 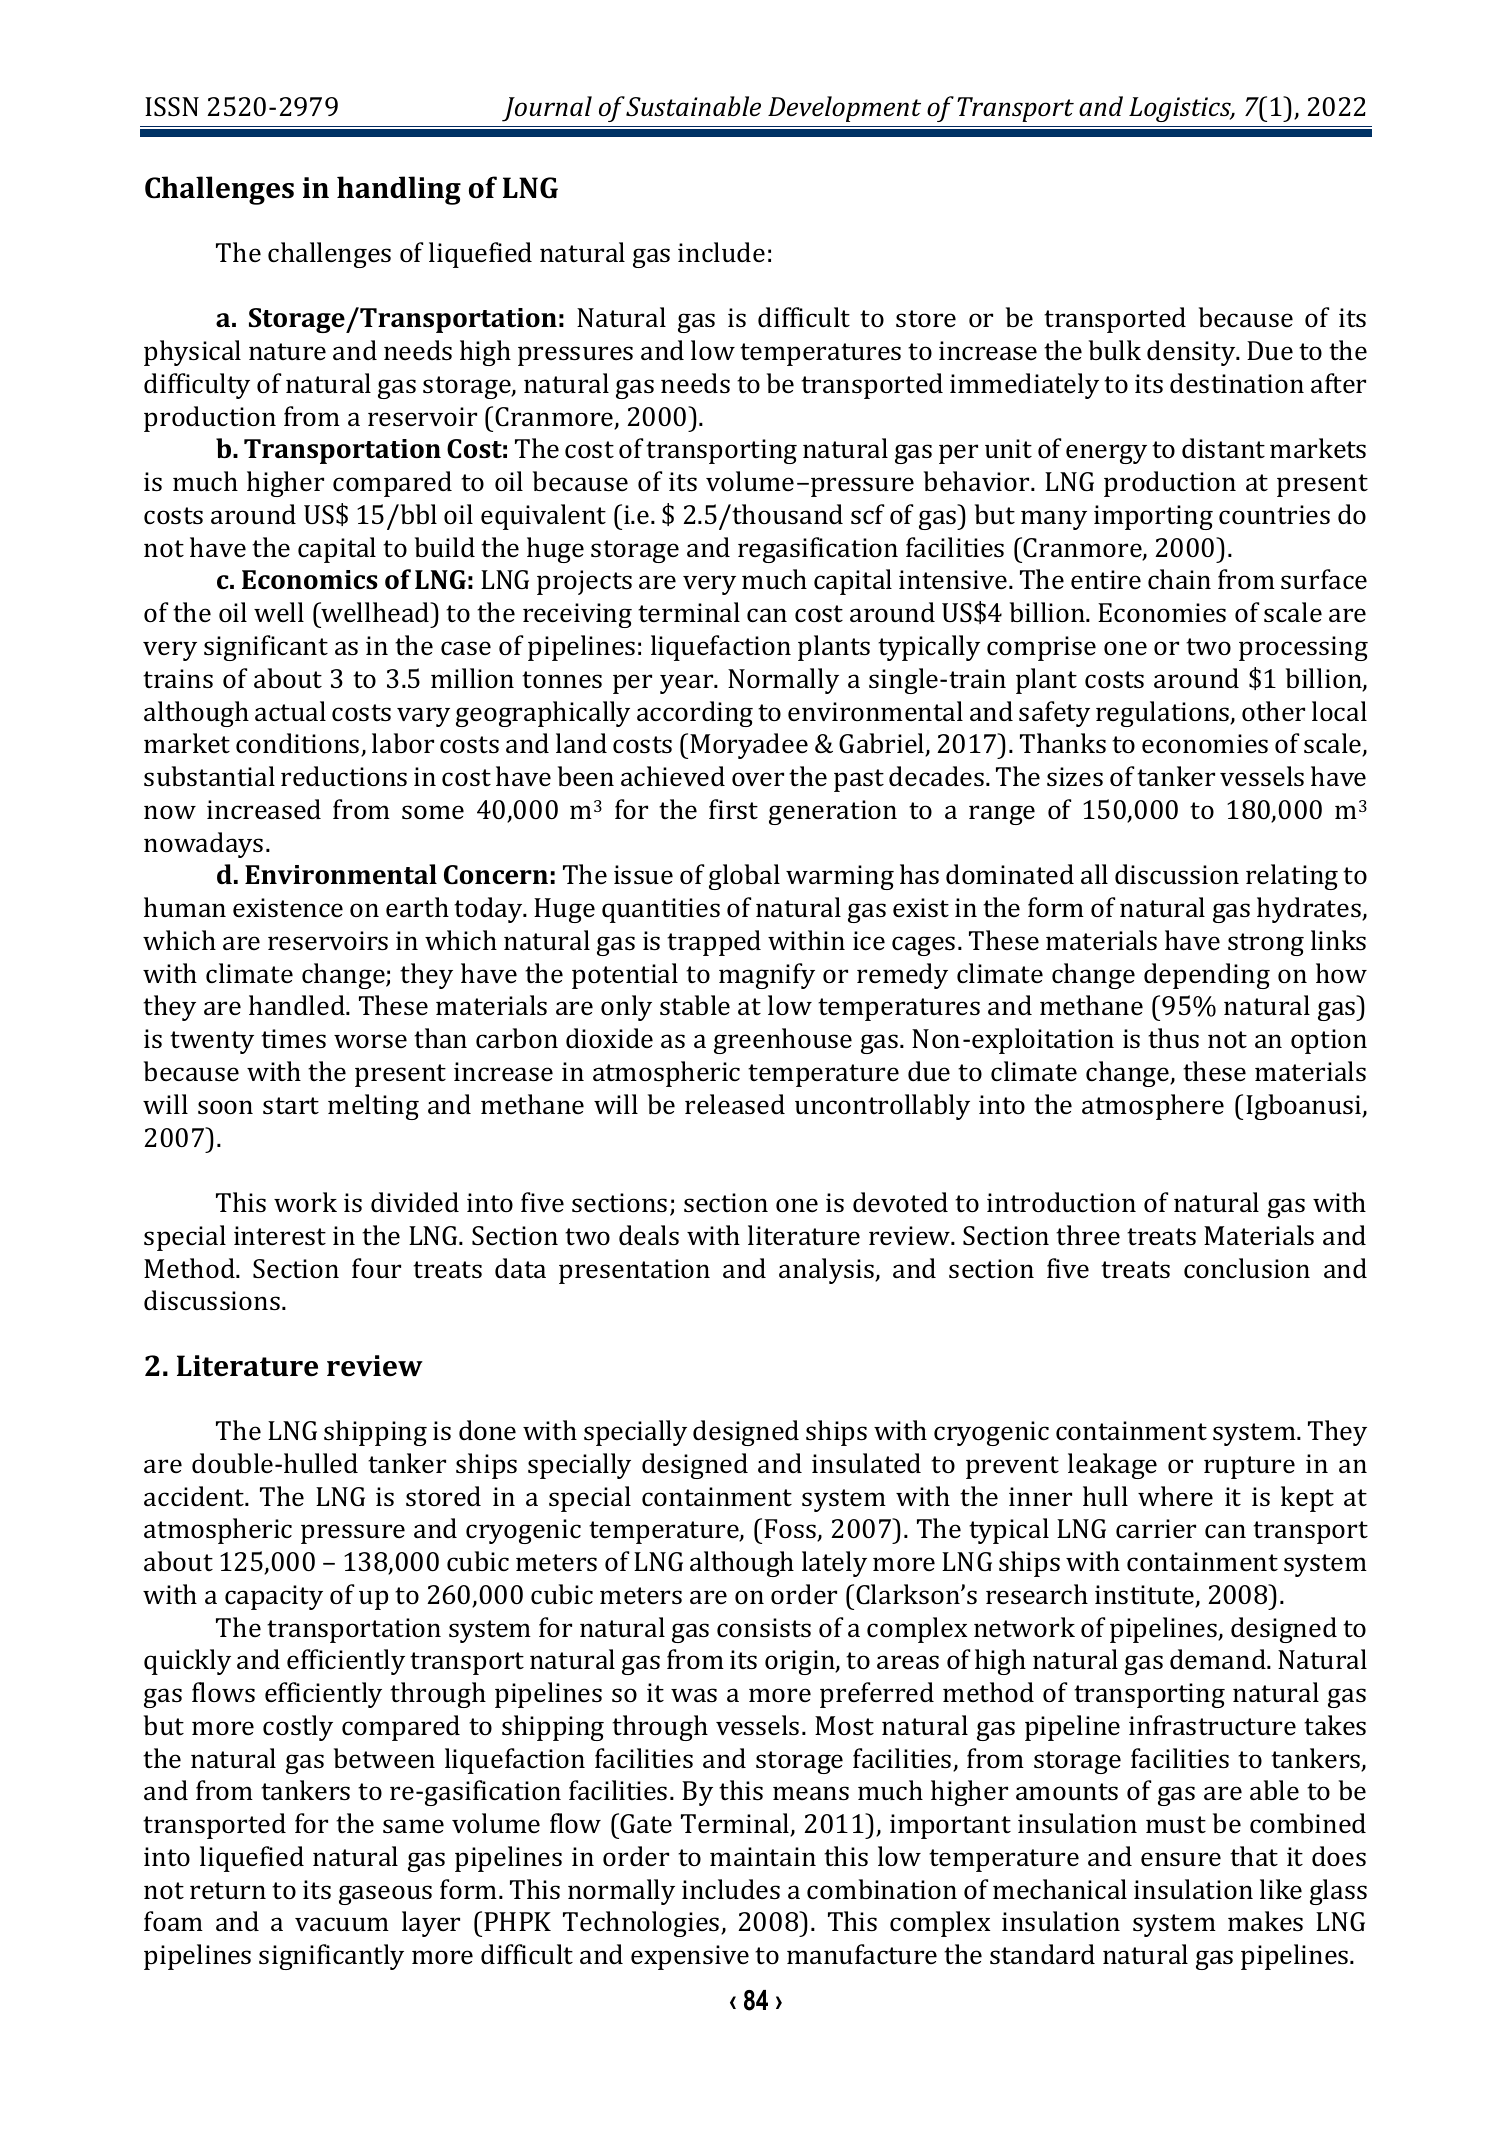 What do you see at coordinates (1173, 1038) in the screenshot?
I see `thus` at bounding box center [1173, 1038].
